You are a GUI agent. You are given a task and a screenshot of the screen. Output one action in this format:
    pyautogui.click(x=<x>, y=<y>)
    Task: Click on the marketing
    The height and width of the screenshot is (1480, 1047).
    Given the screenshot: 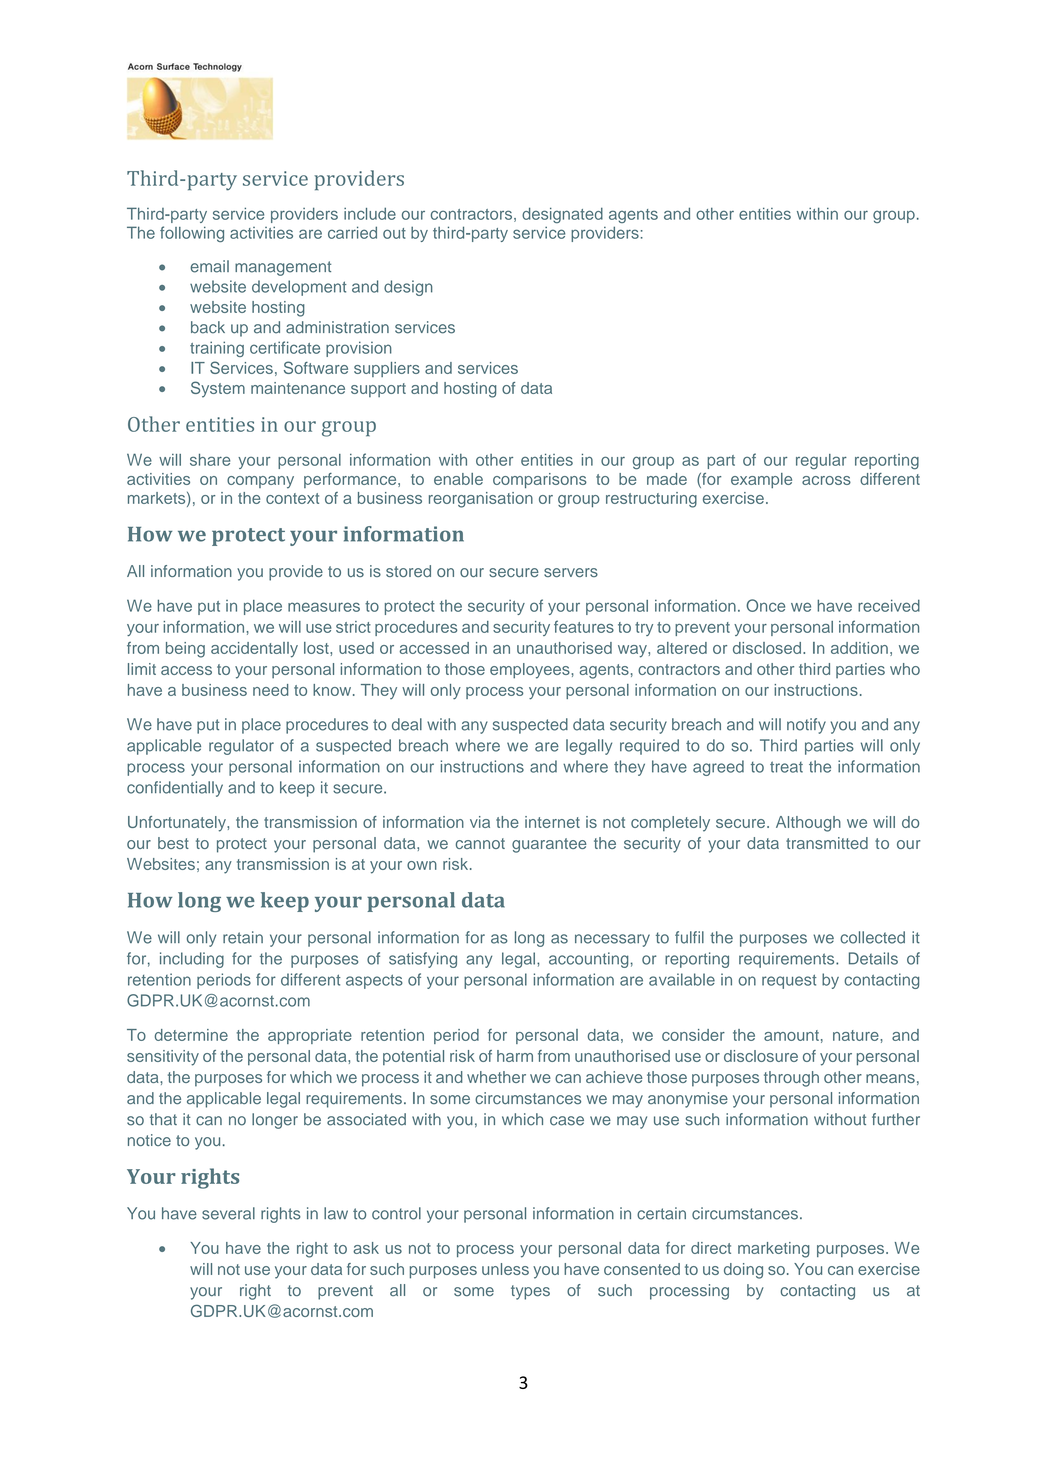 What is the action you would take?
    pyautogui.click(x=774, y=1250)
